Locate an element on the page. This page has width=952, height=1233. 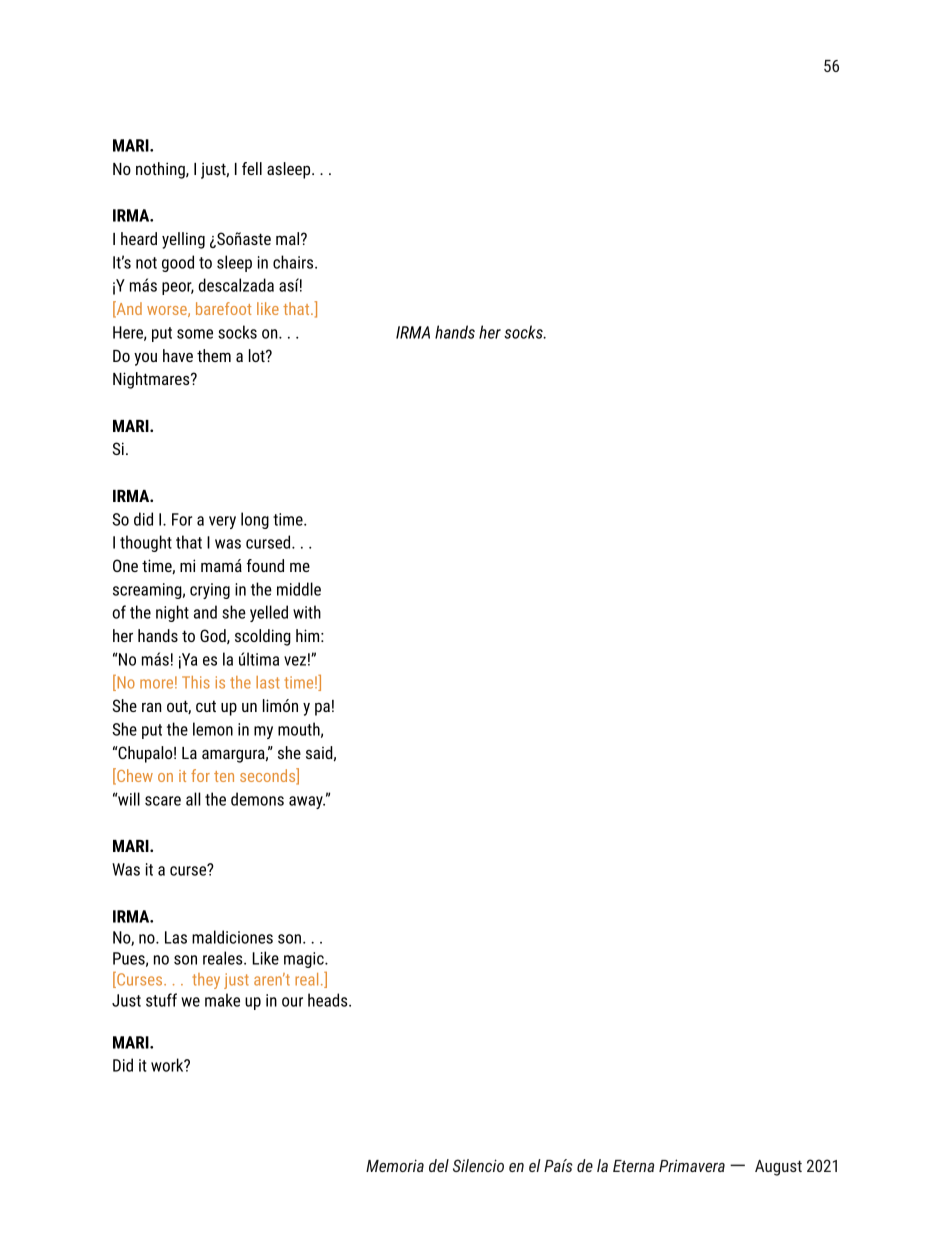
barefoot is located at coordinates (223, 308).
